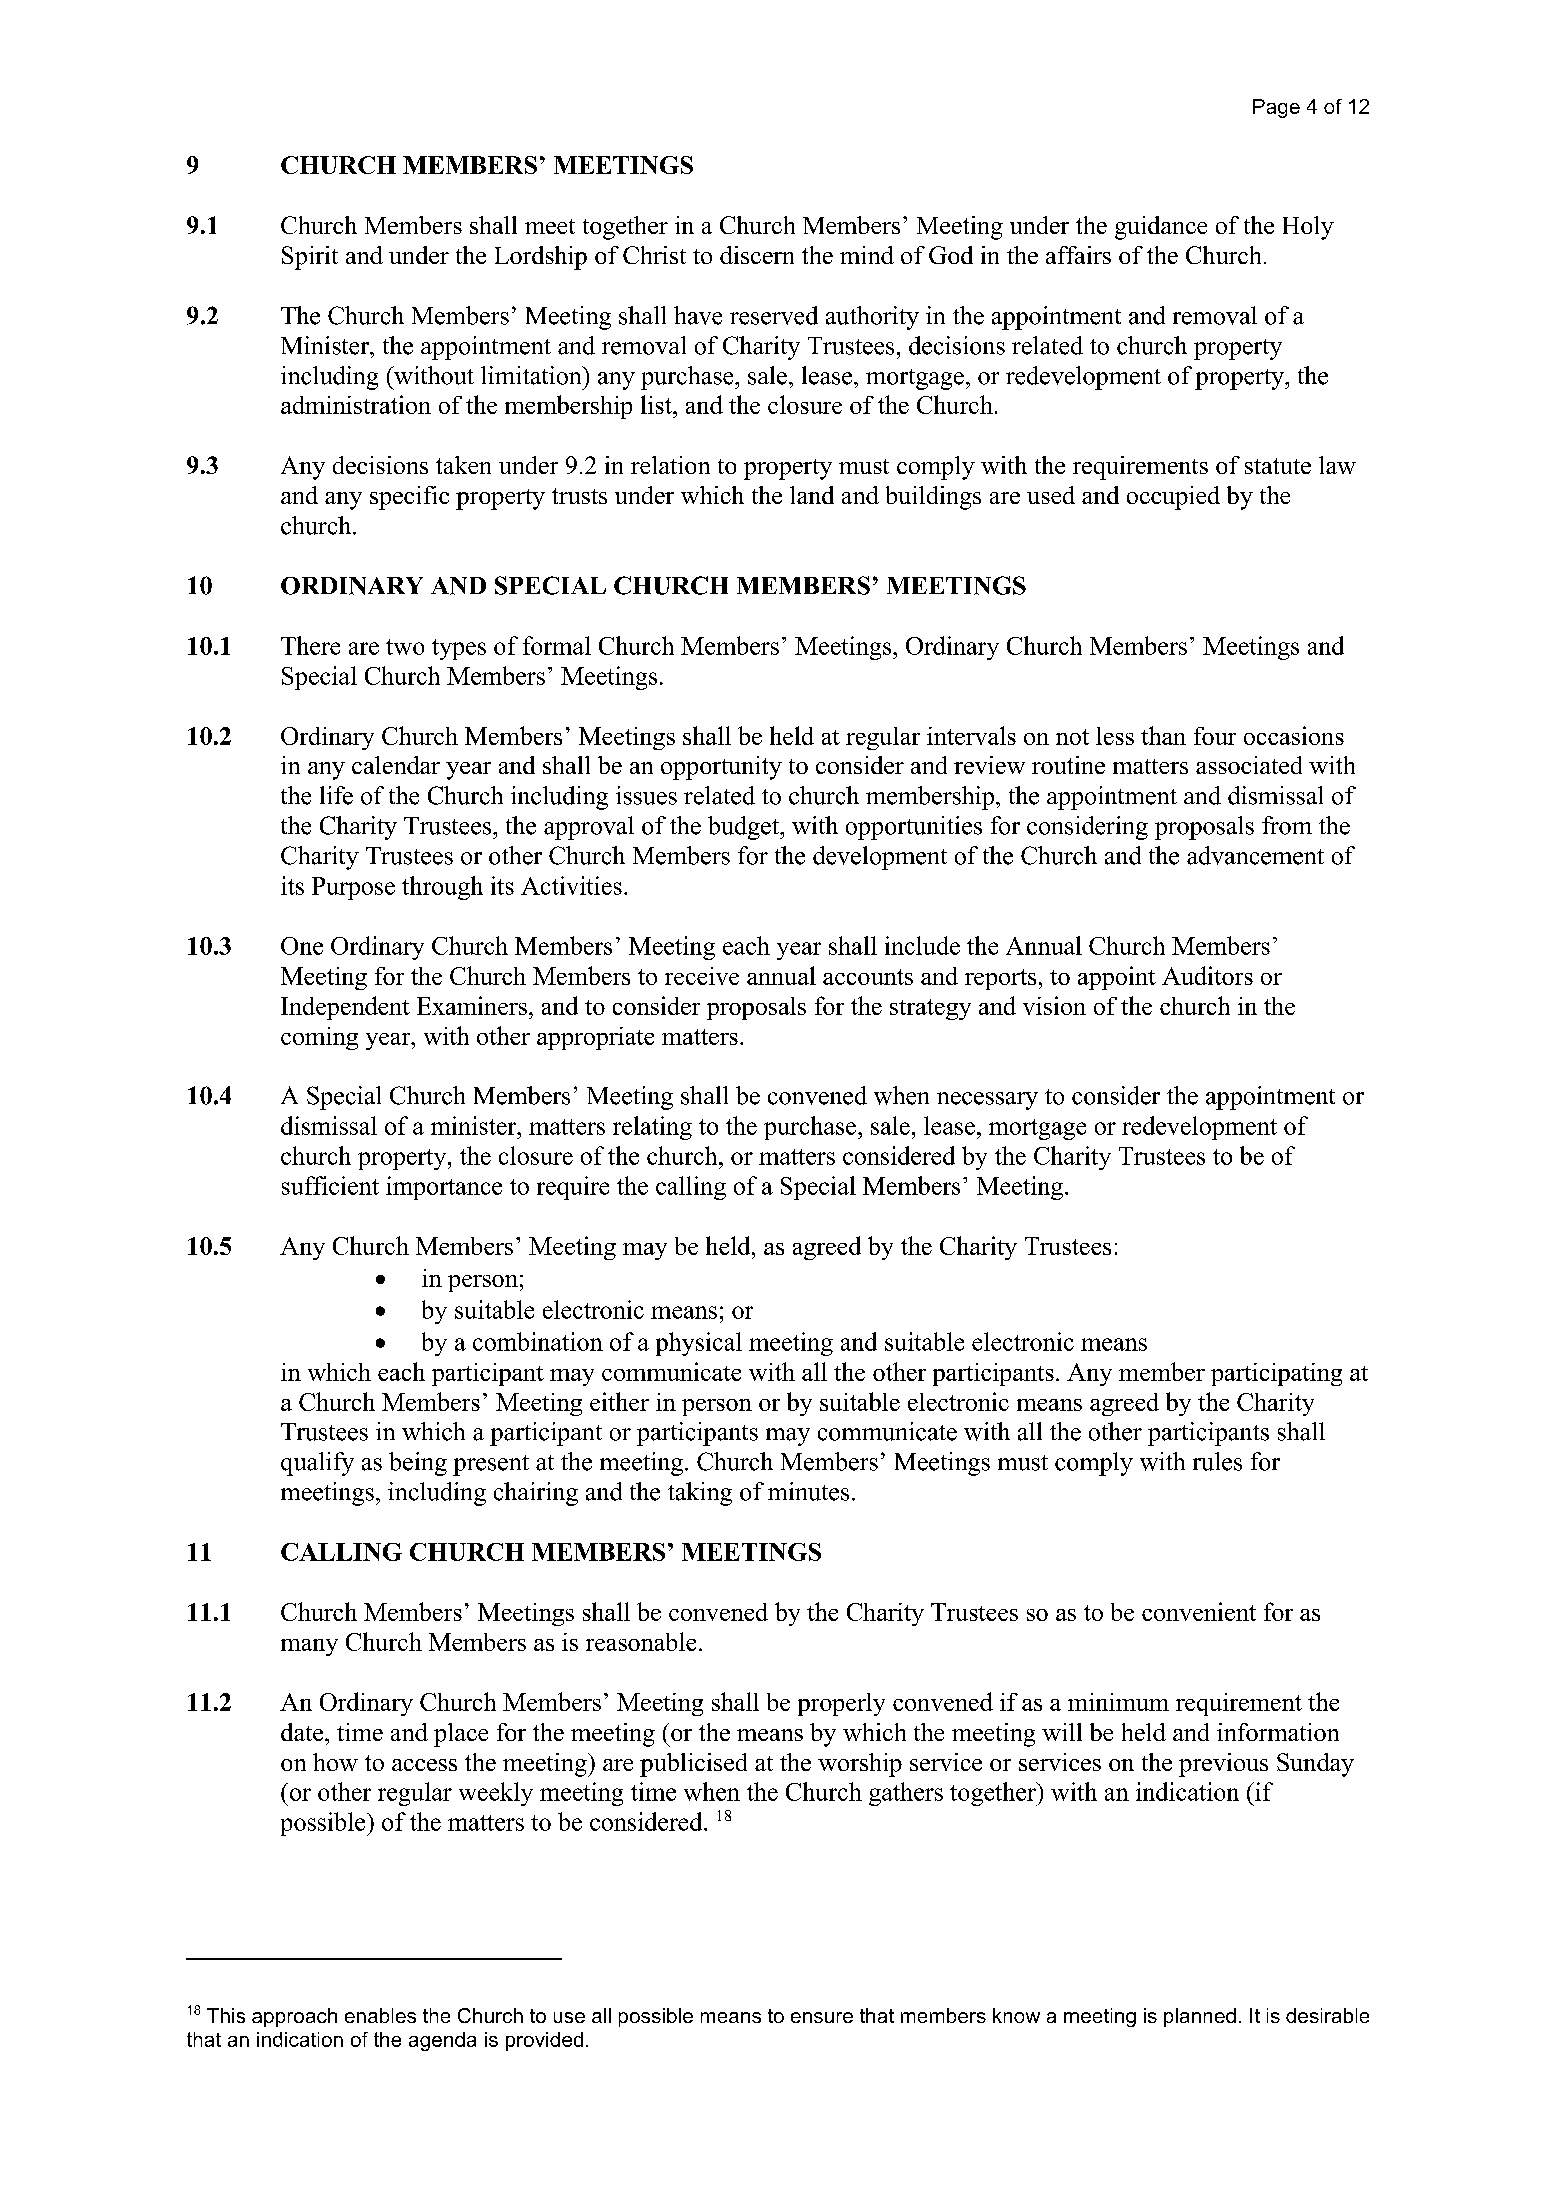  Describe the element at coordinates (757, 255) in the image. I see `discern` at that location.
